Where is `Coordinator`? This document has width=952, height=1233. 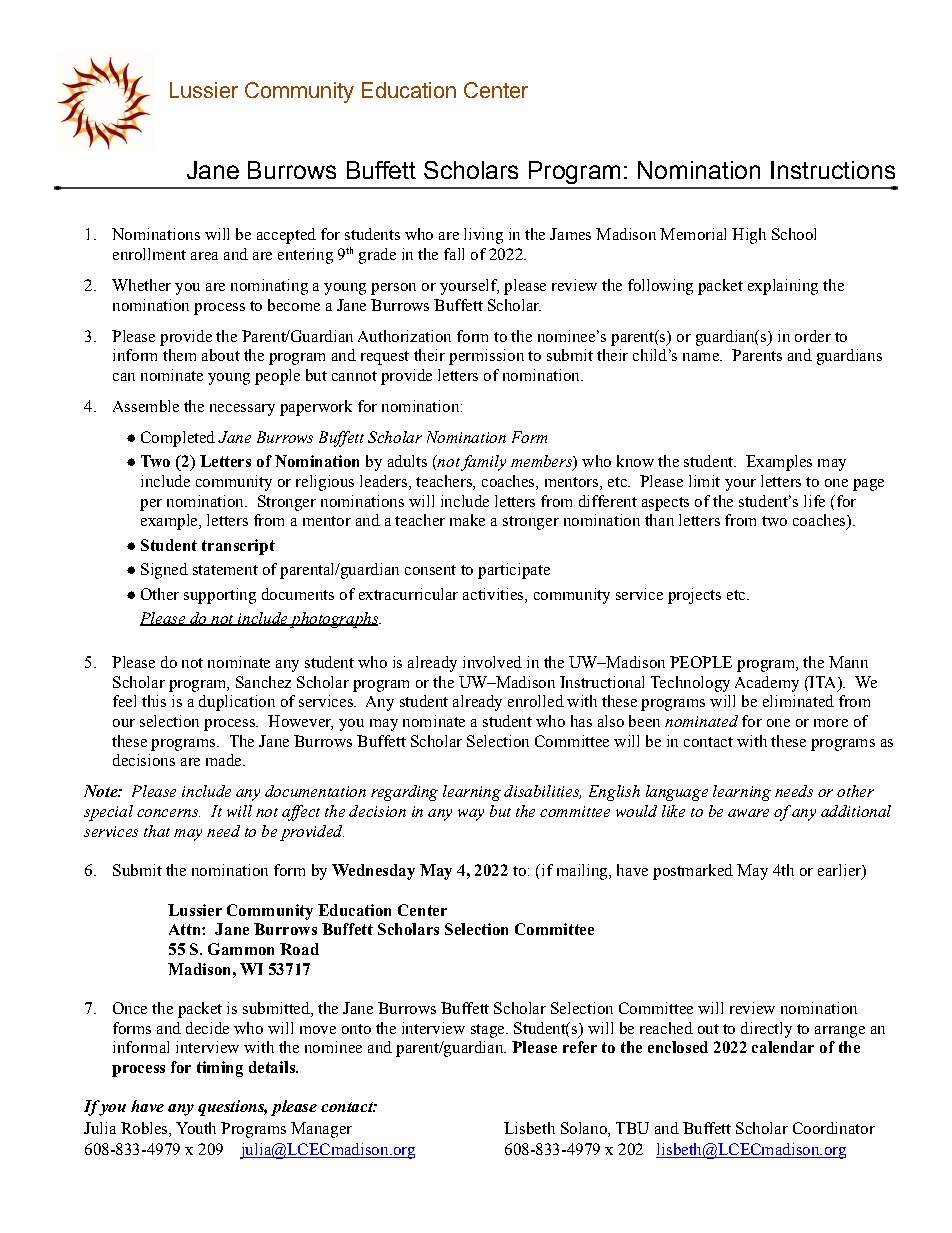 Coordinator is located at coordinates (834, 1128).
